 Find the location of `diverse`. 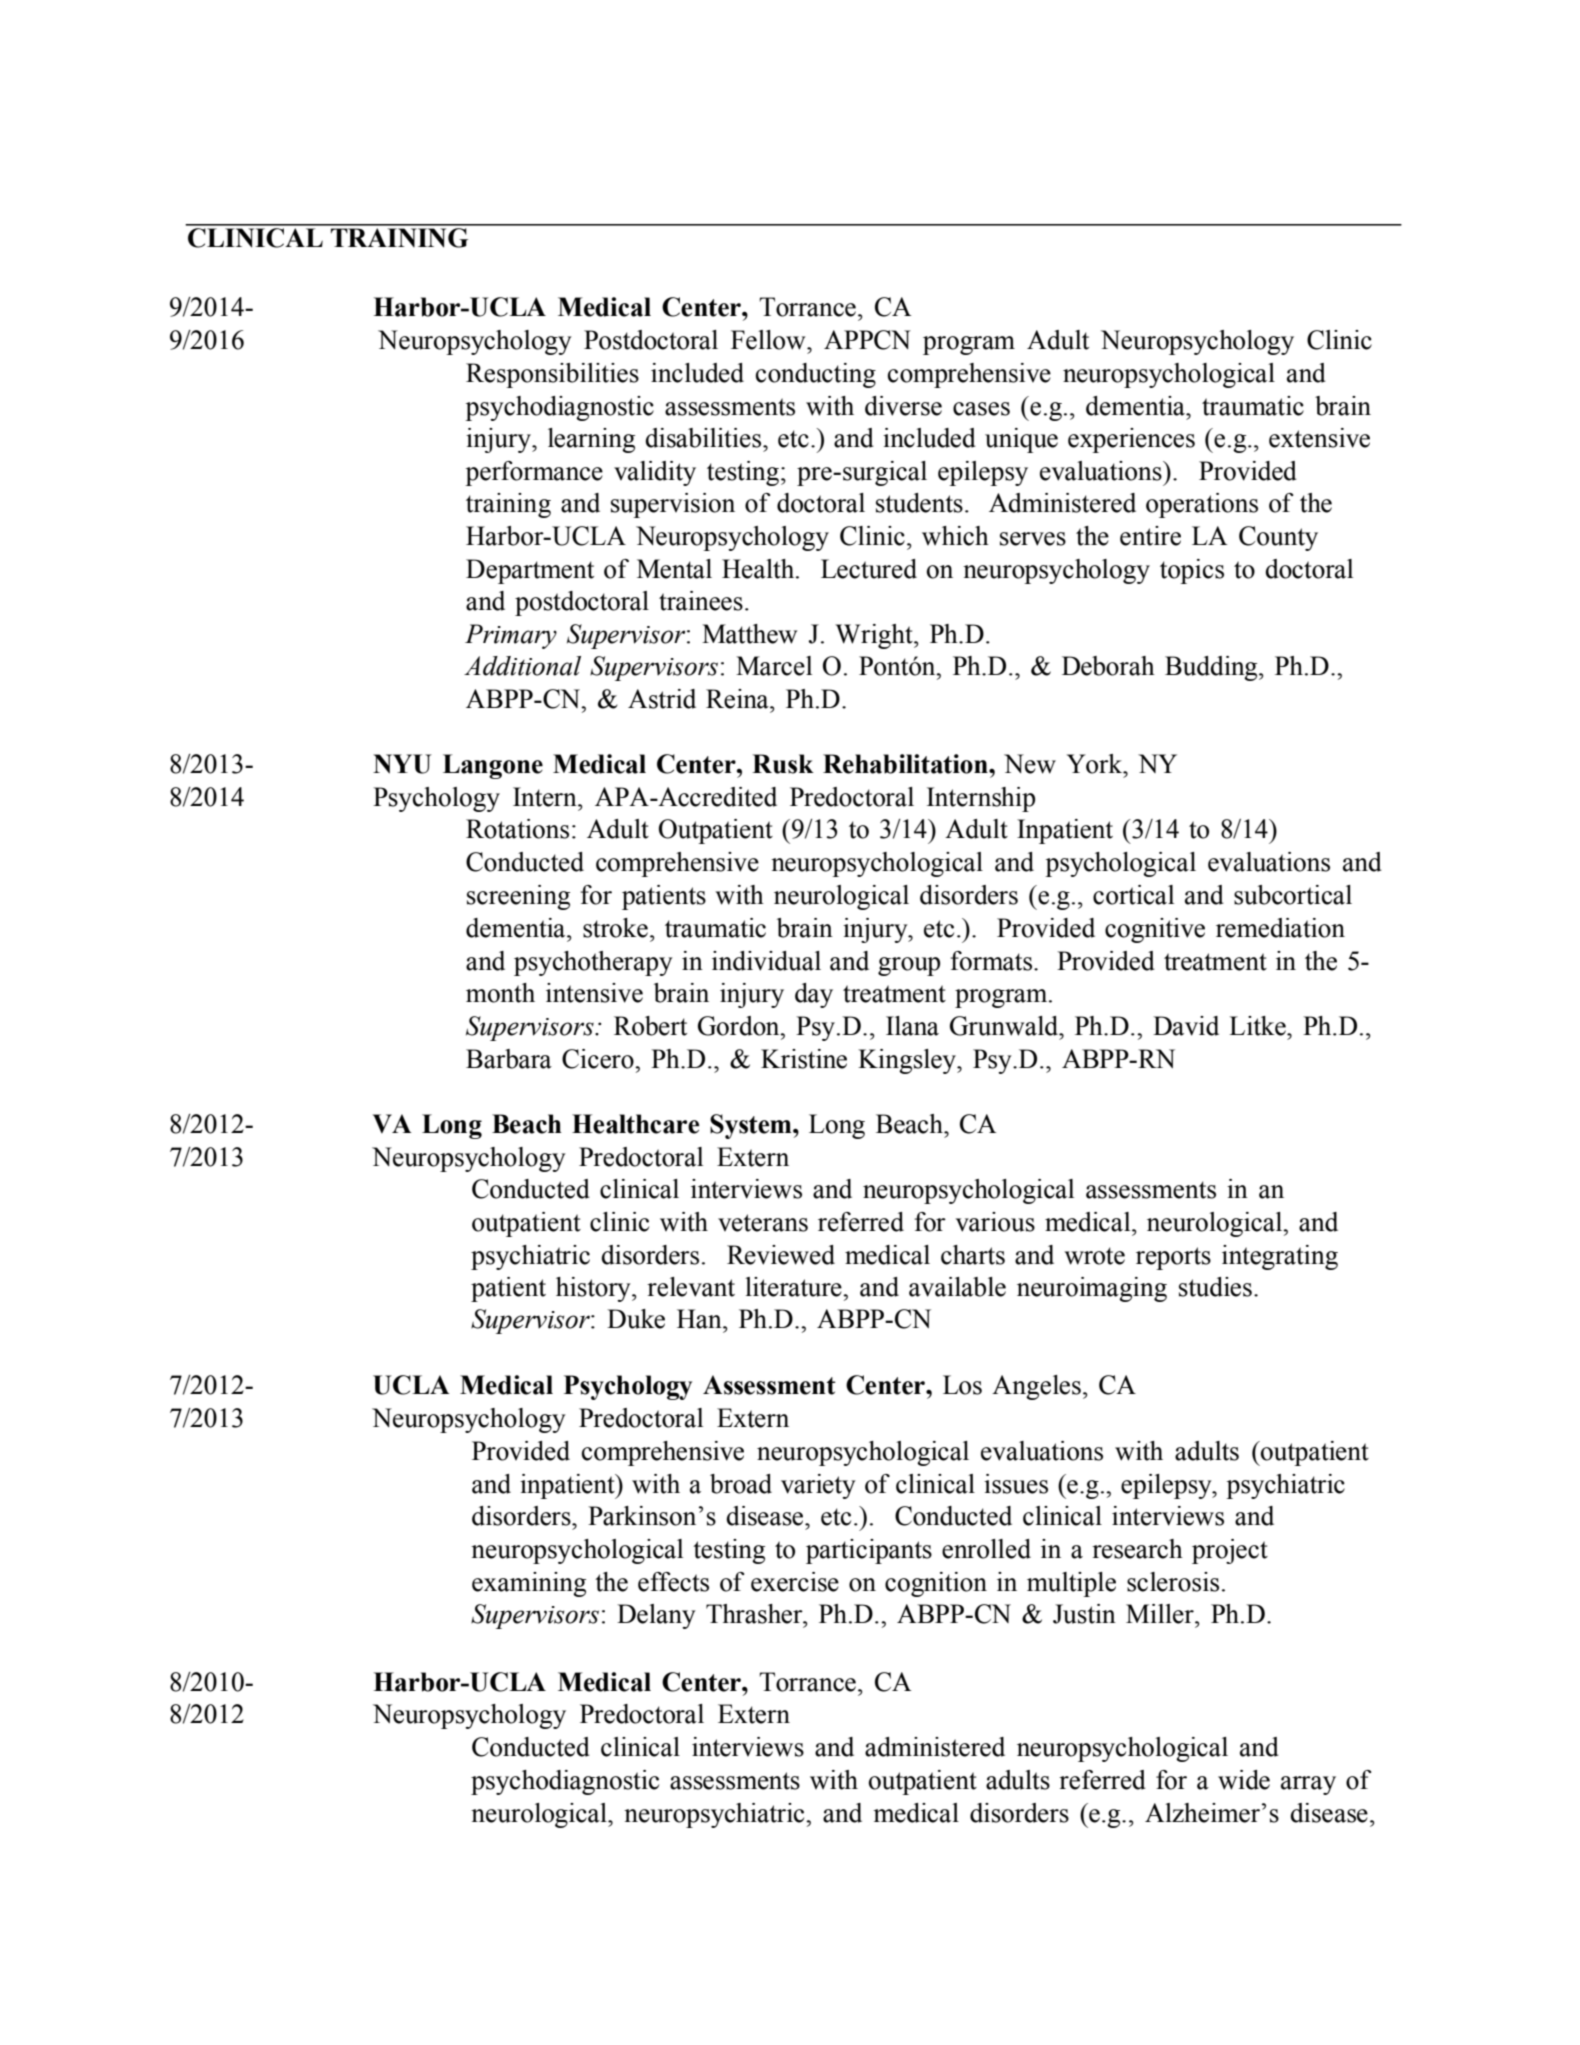

diverse is located at coordinates (903, 406).
